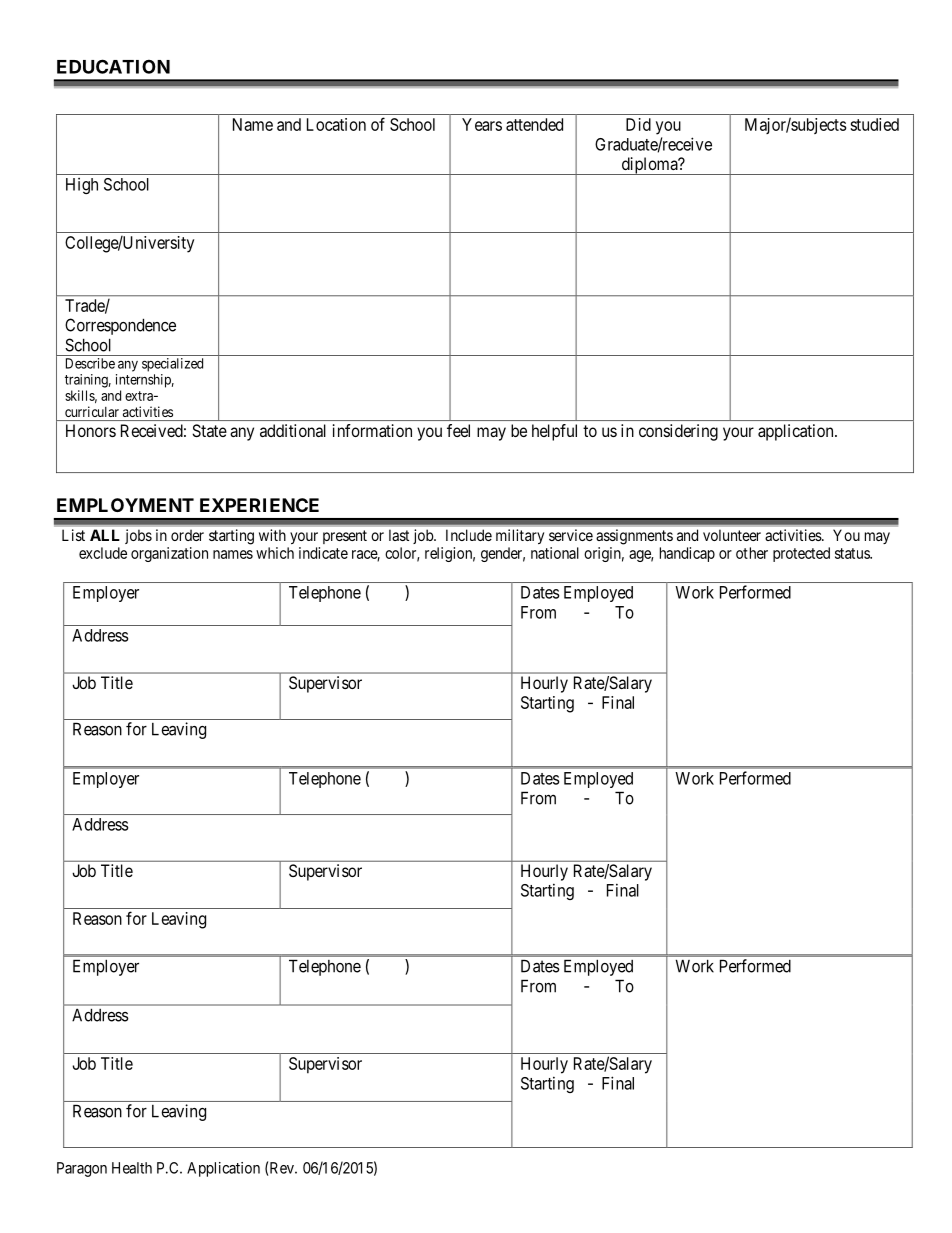  What do you see at coordinates (555, 553) in the screenshot?
I see `national` at bounding box center [555, 553].
